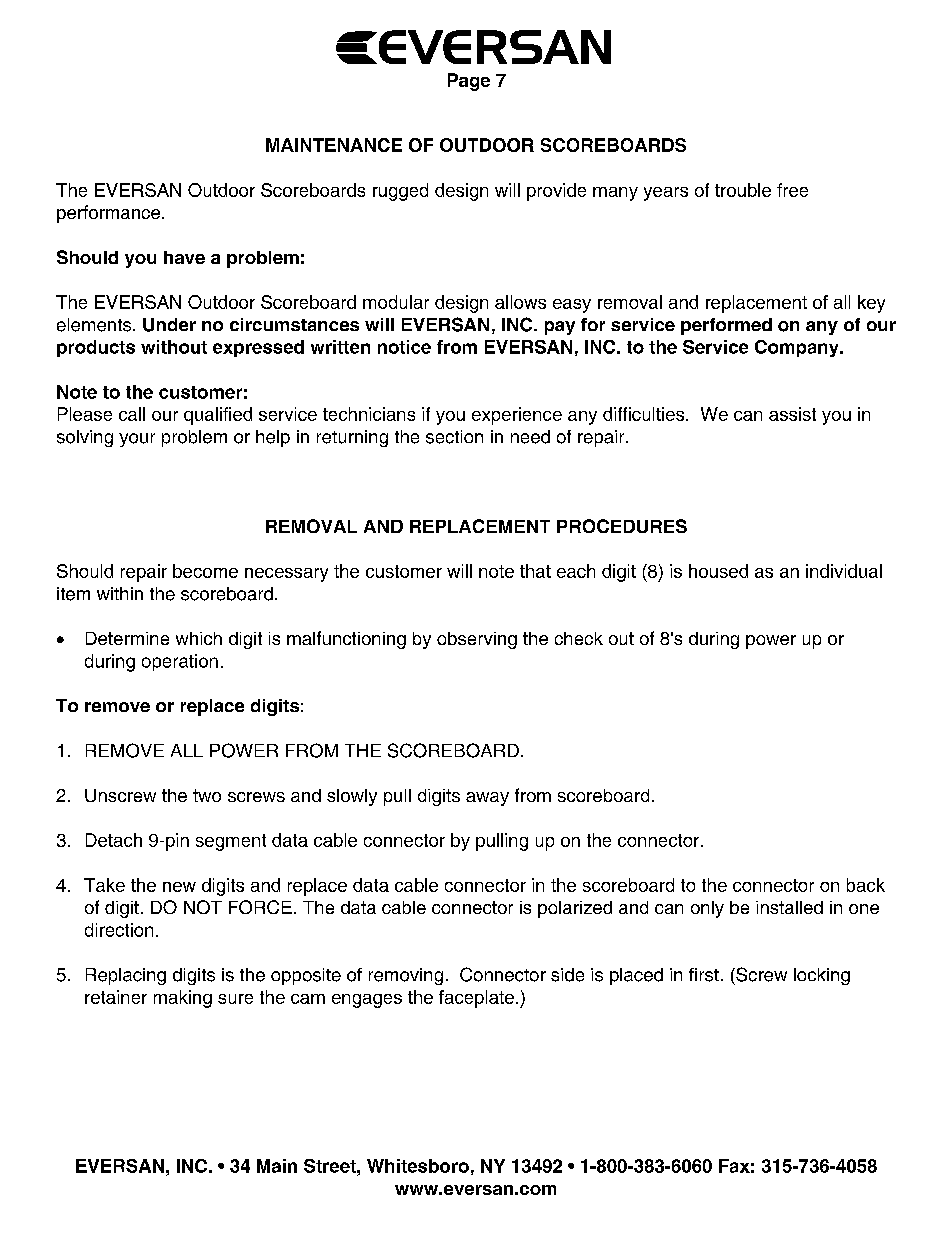 The image size is (952, 1233). Describe the element at coordinates (535, 571) in the screenshot. I see `that` at that location.
